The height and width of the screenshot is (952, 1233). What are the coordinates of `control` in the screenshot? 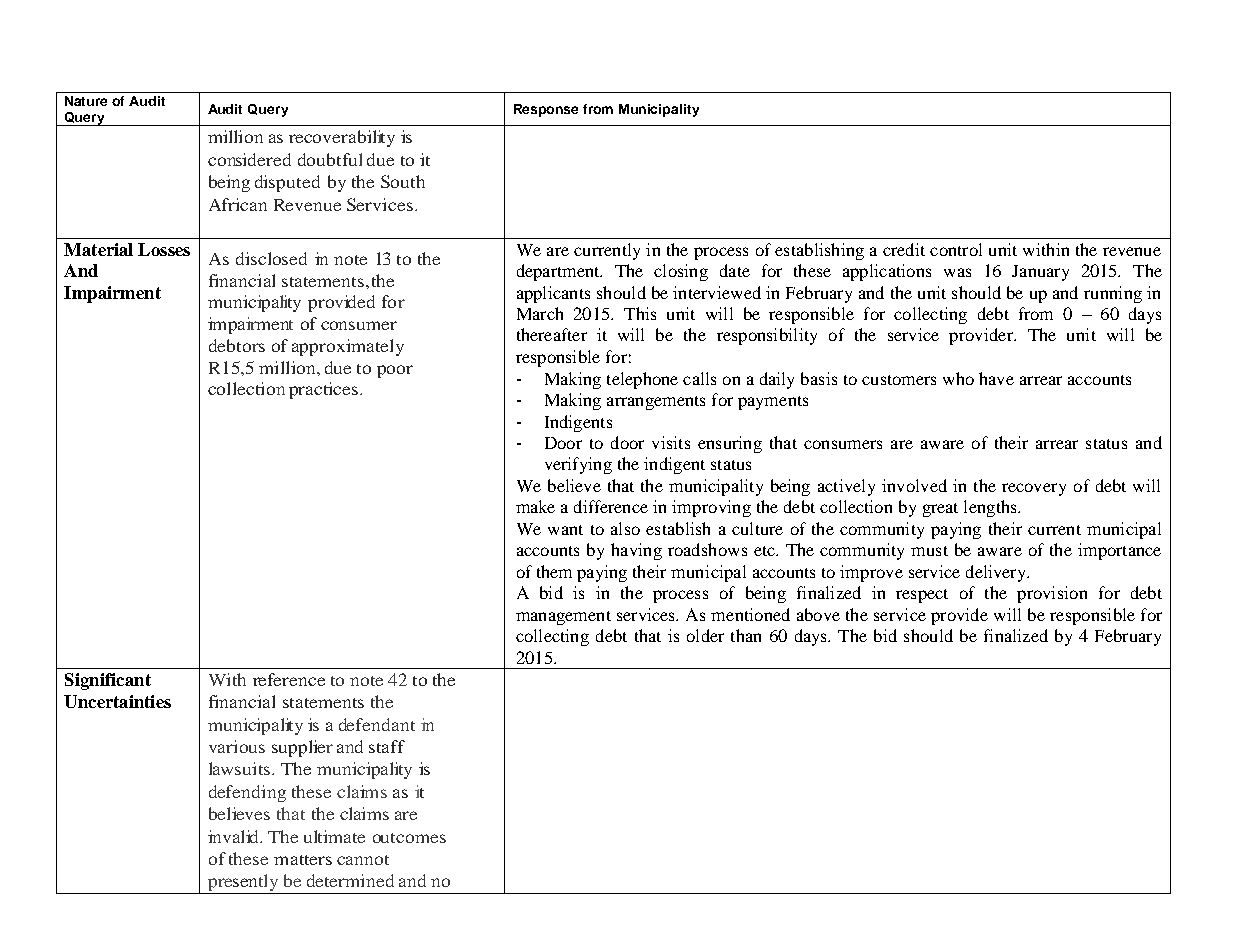 It's located at (956, 249).
